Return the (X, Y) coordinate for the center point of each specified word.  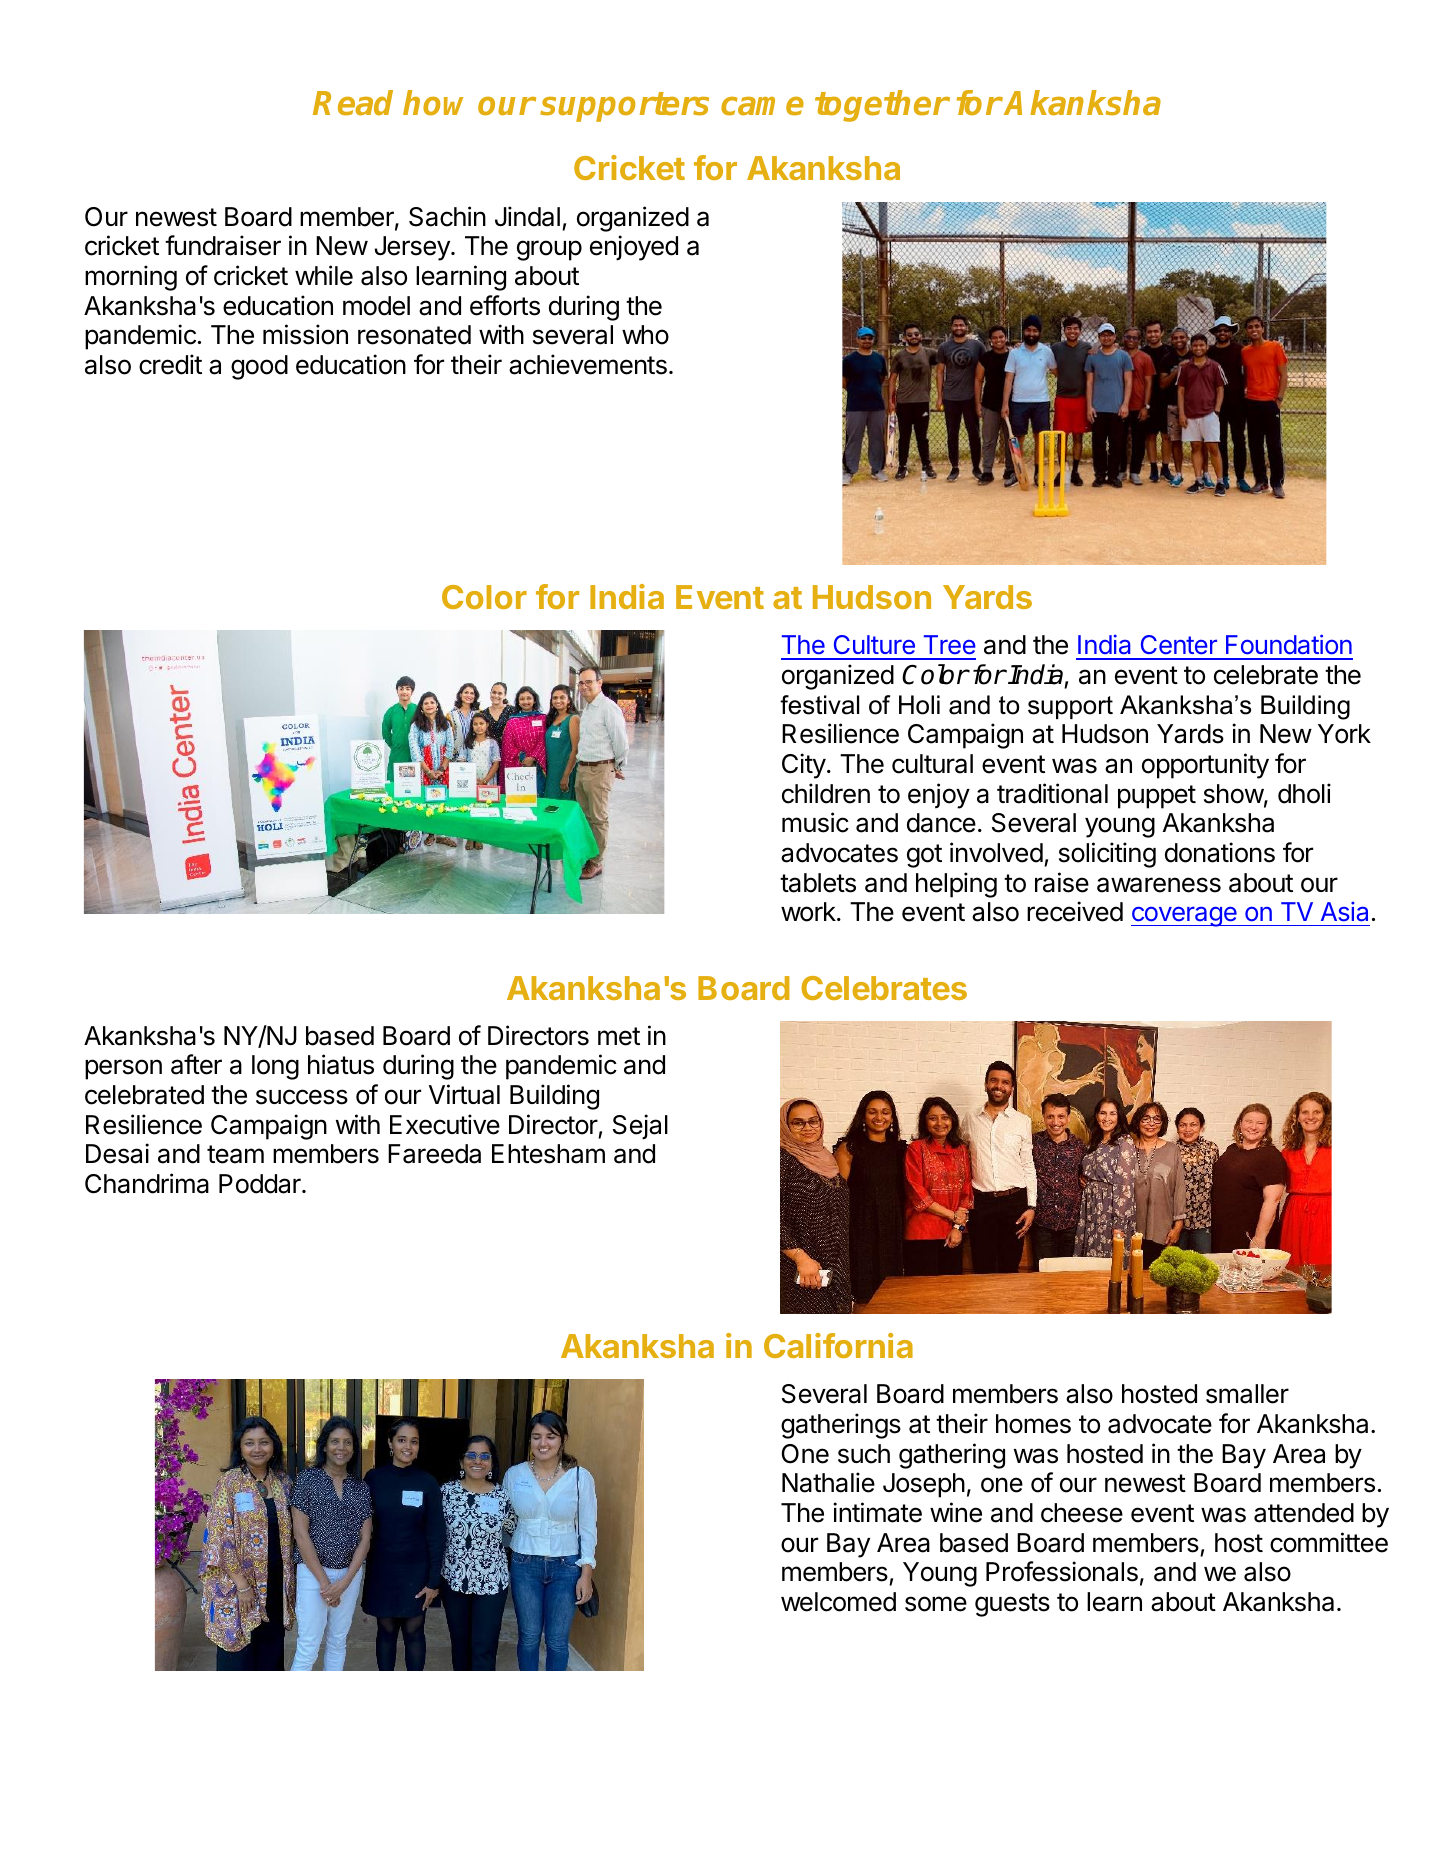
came (762, 106)
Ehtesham (548, 1154)
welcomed (838, 1602)
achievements (588, 364)
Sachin (447, 216)
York (1344, 734)
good (259, 367)
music (815, 822)
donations (1220, 852)
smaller (1247, 1394)
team (235, 1154)
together (882, 106)
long (275, 1067)
